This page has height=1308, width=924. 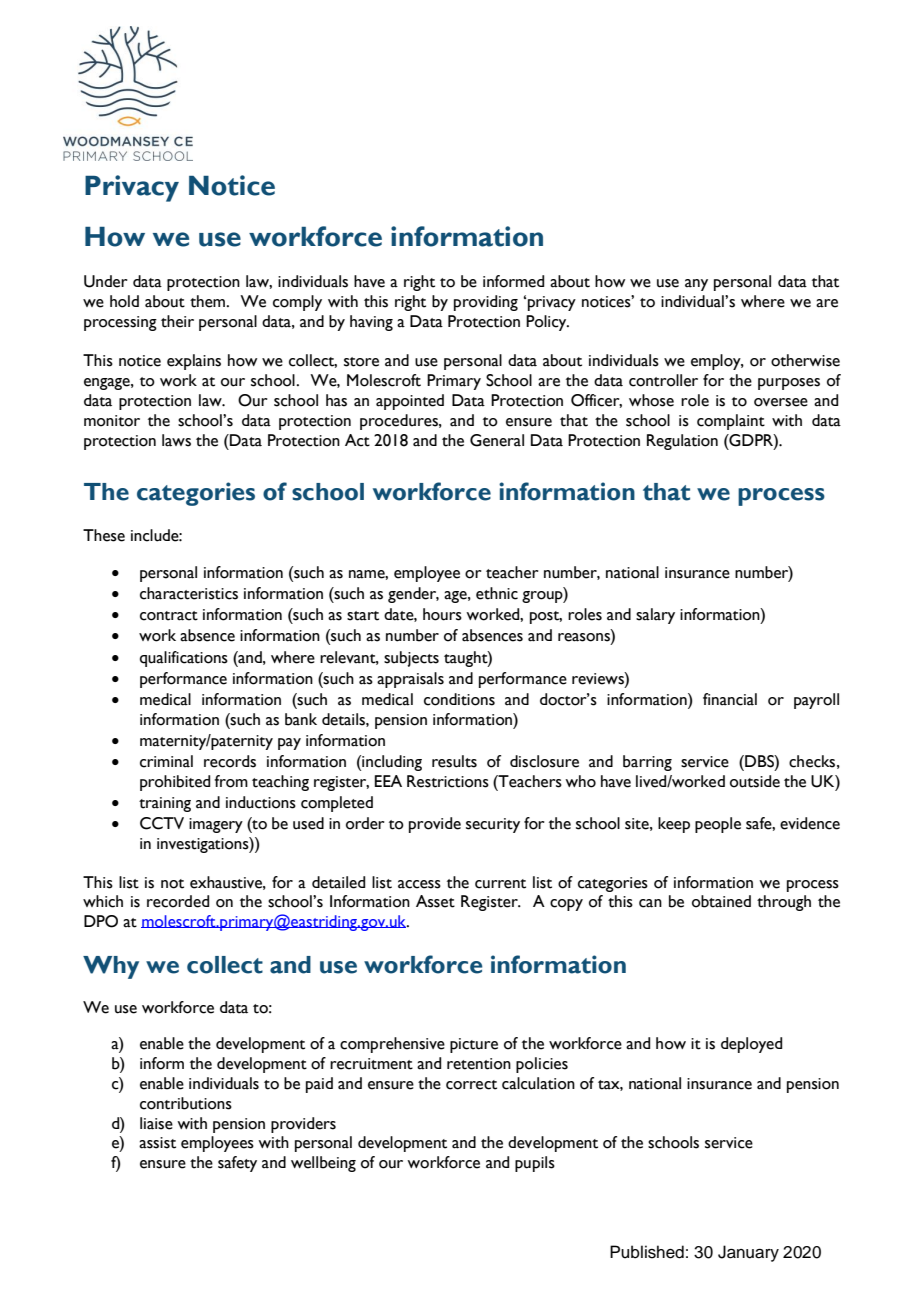 What do you see at coordinates (454, 761) in the page?
I see `results` at bounding box center [454, 761].
